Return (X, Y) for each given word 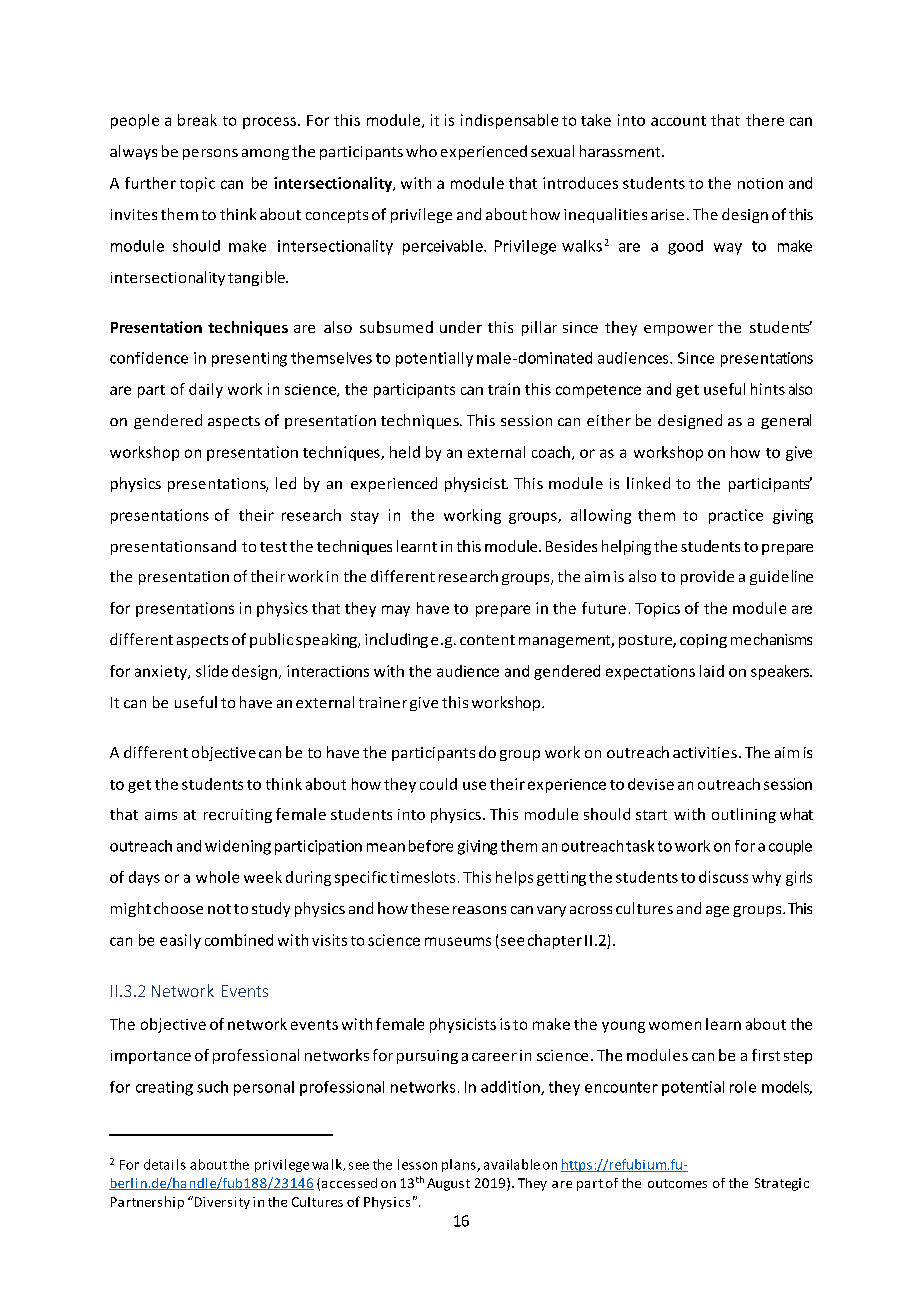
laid (712, 671)
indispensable (509, 121)
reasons (479, 910)
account (678, 121)
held (405, 452)
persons (210, 154)
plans (460, 1165)
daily (206, 390)
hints (768, 389)
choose (178, 908)
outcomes (677, 1183)
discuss (723, 877)
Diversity (221, 1202)
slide (212, 671)
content (487, 640)
